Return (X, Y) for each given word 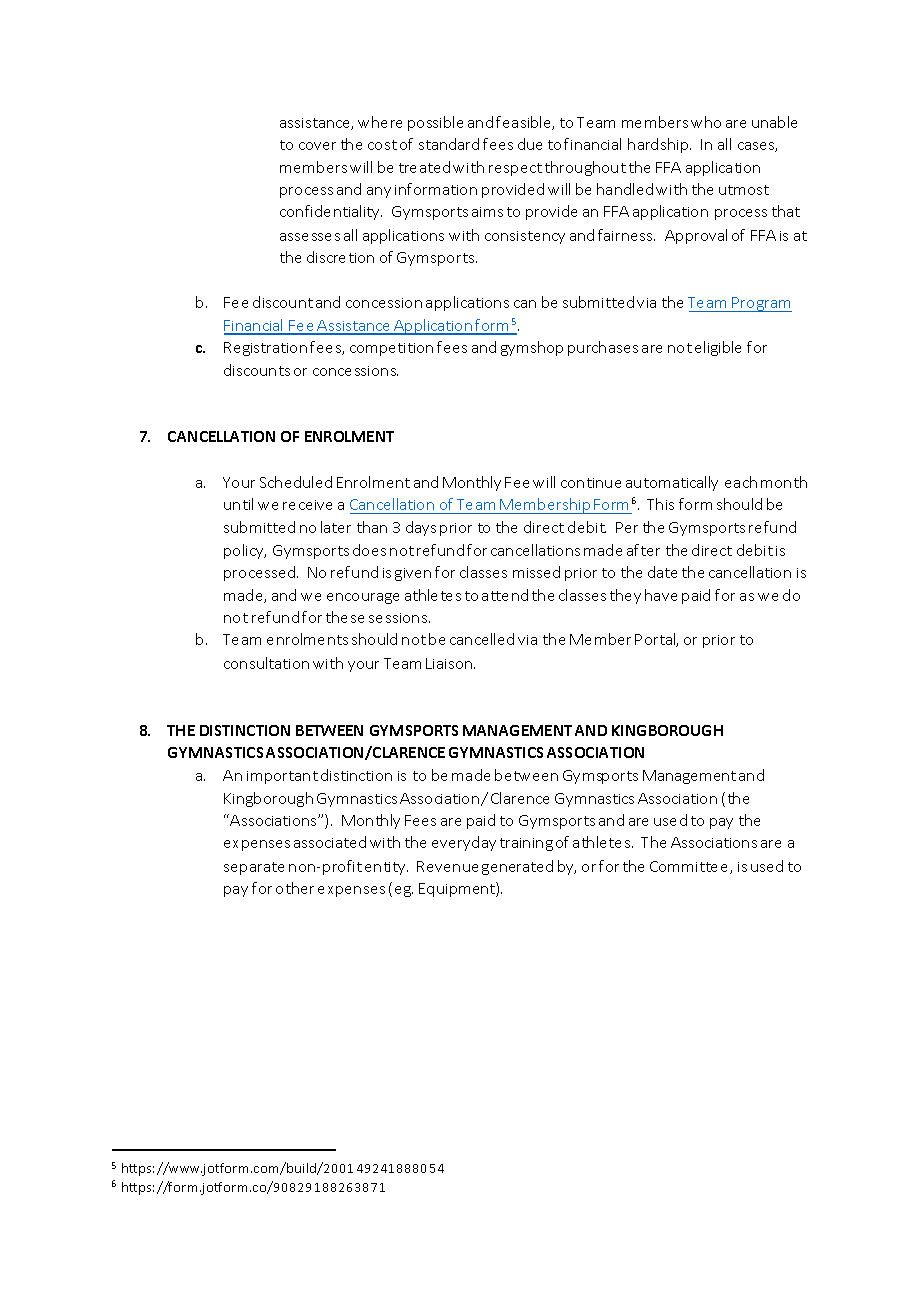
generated (517, 867)
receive (307, 505)
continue (591, 483)
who (706, 122)
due (530, 144)
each (741, 482)
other (295, 888)
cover (317, 146)
